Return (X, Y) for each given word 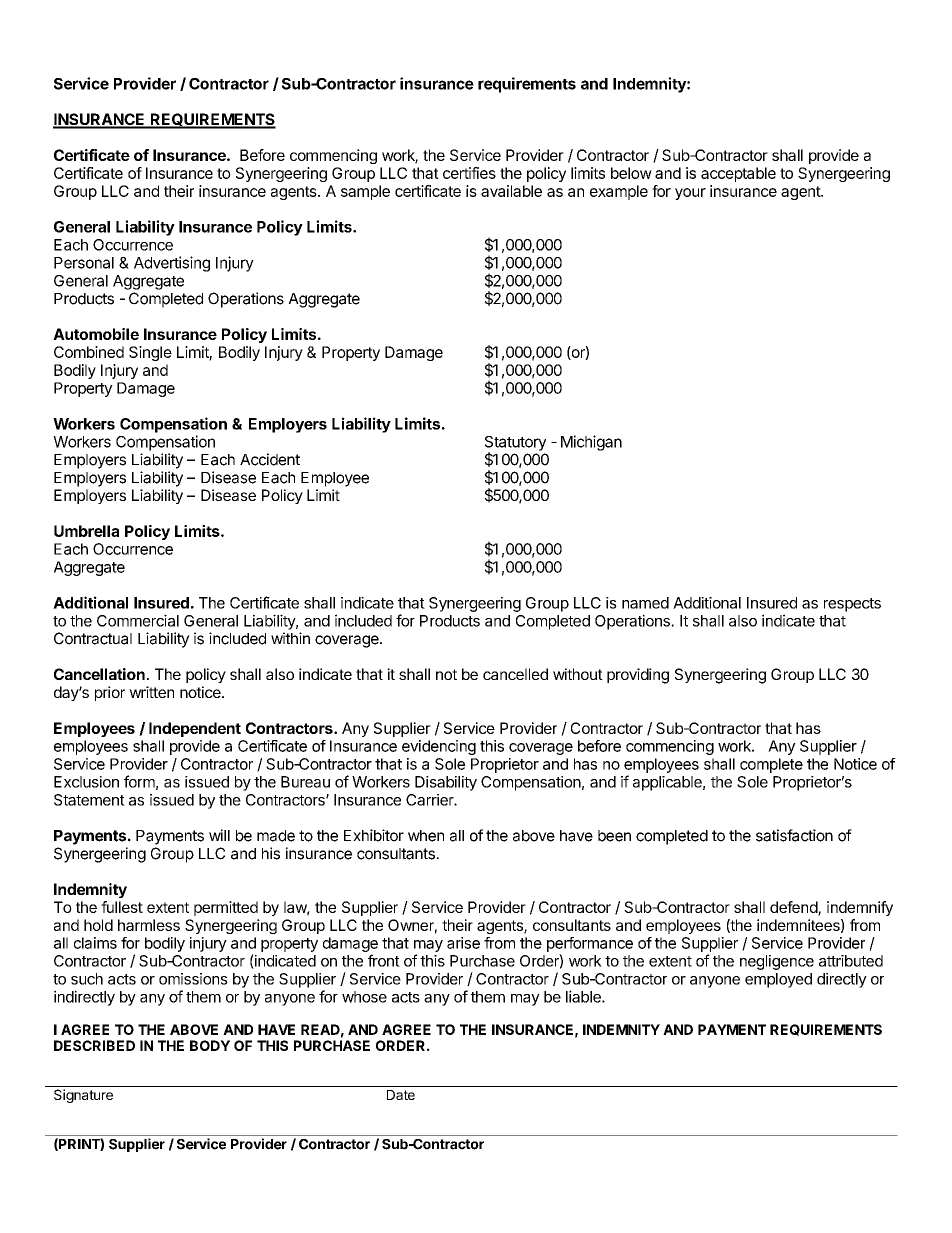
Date (401, 1095)
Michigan (591, 443)
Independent (195, 729)
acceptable (738, 174)
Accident (270, 459)
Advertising (172, 264)
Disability (446, 783)
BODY (210, 1045)
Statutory (515, 444)
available (511, 191)
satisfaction (794, 835)
